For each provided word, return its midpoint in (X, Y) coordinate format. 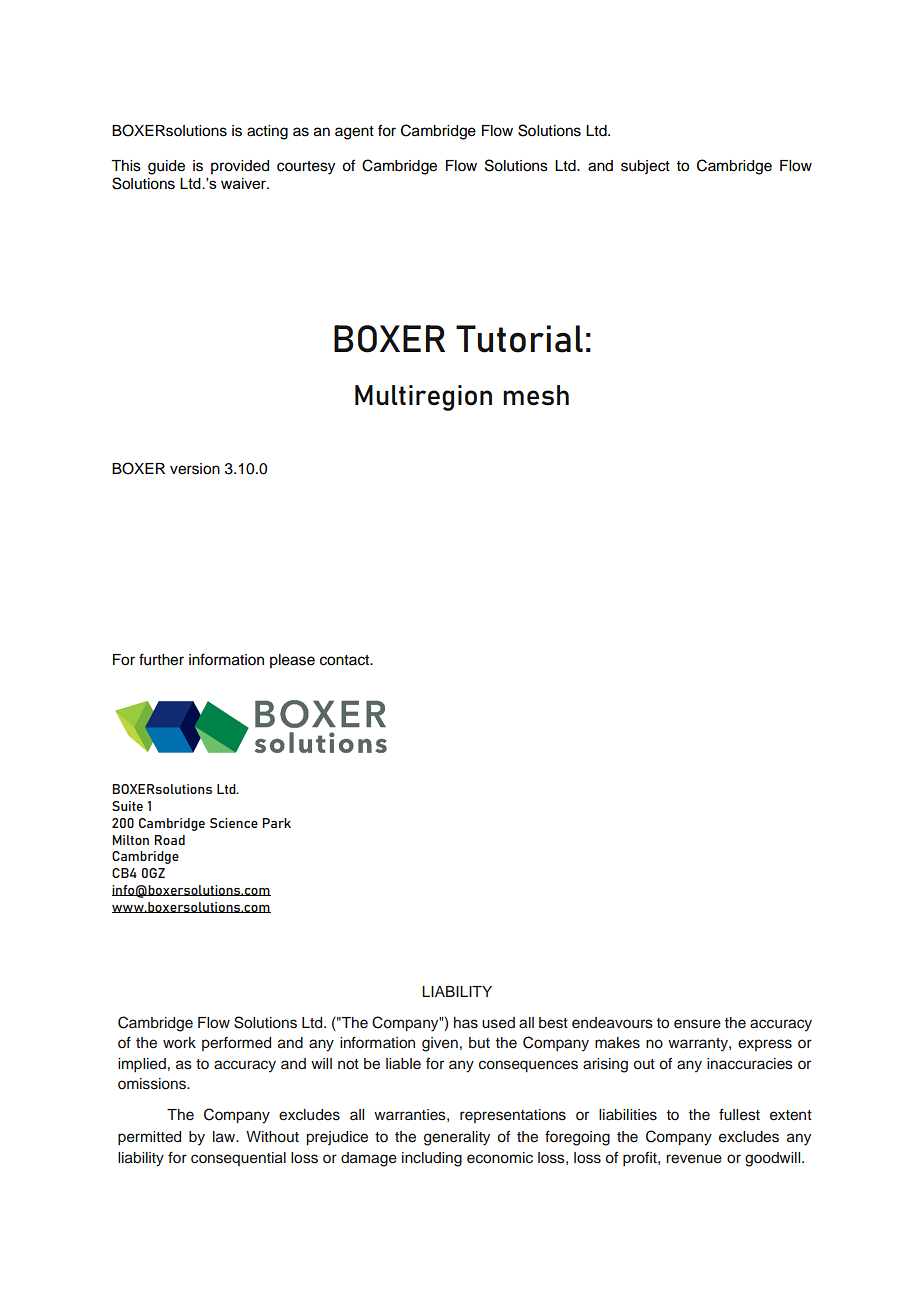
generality (457, 1138)
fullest (739, 1114)
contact (346, 660)
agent (354, 133)
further (161, 659)
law (225, 1136)
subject (645, 167)
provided (240, 167)
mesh (536, 395)
